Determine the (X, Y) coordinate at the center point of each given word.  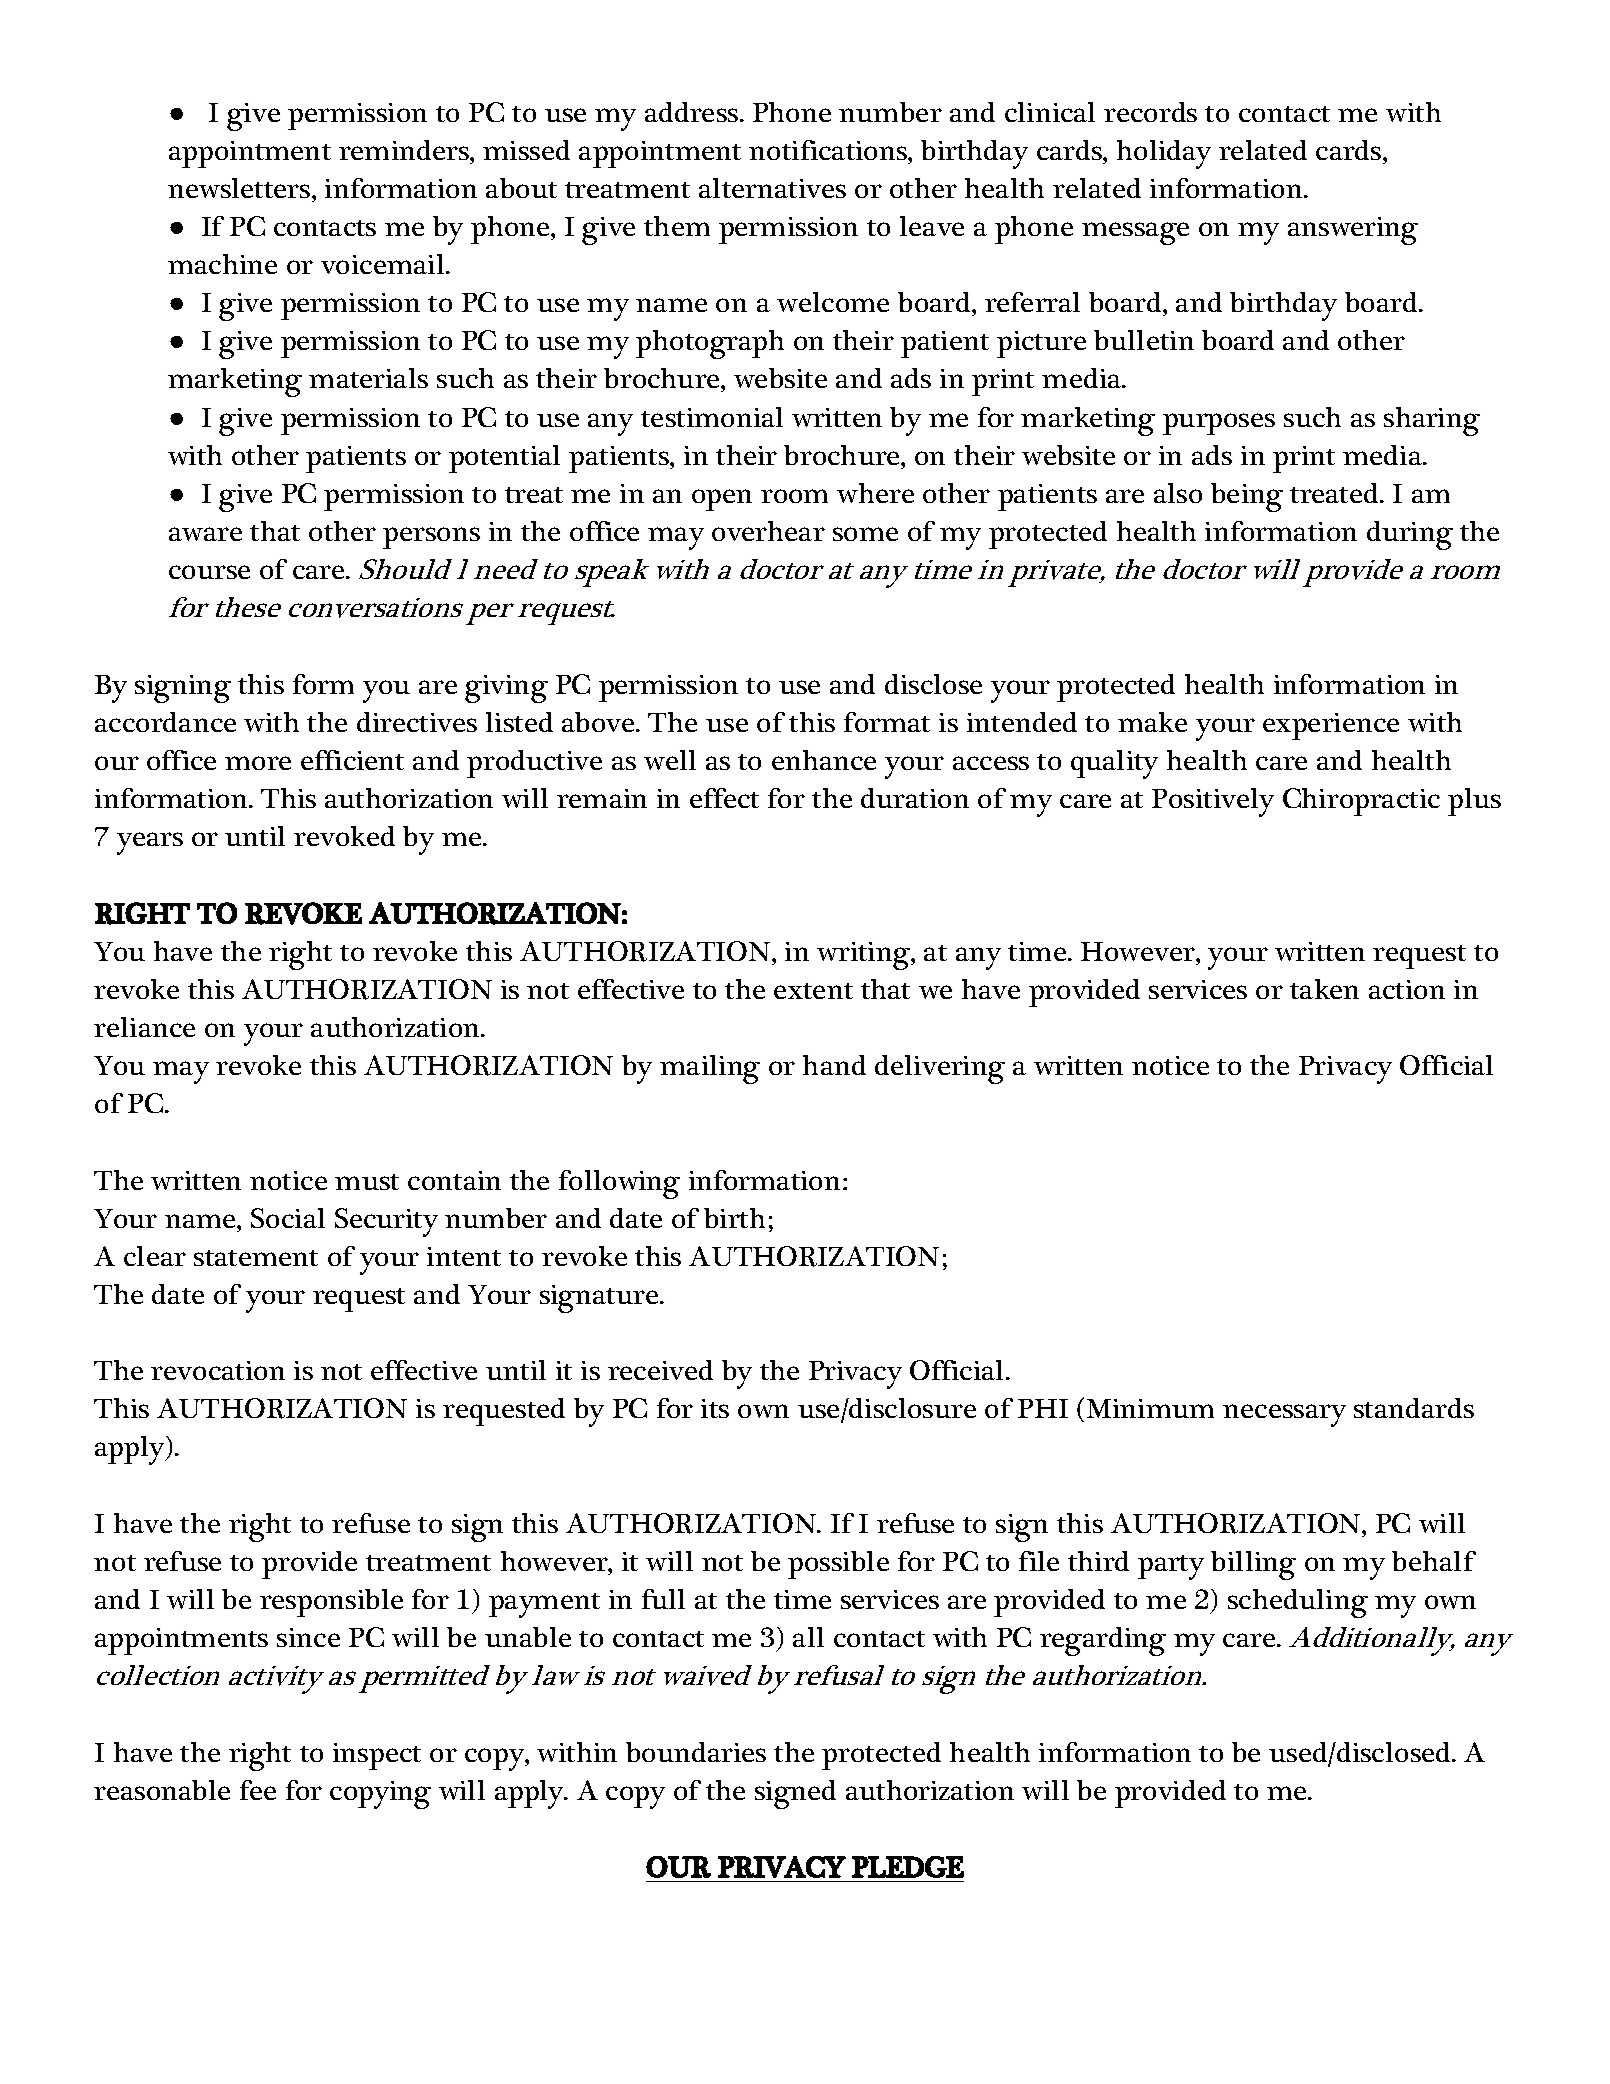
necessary (1284, 1415)
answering (1353, 231)
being (1247, 497)
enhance (824, 760)
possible (838, 1565)
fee (258, 1790)
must (367, 1182)
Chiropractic (1361, 802)
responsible (331, 1603)
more (258, 763)
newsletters (240, 188)
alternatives (772, 188)
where (875, 493)
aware (205, 534)
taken (1324, 989)
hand (834, 1065)
